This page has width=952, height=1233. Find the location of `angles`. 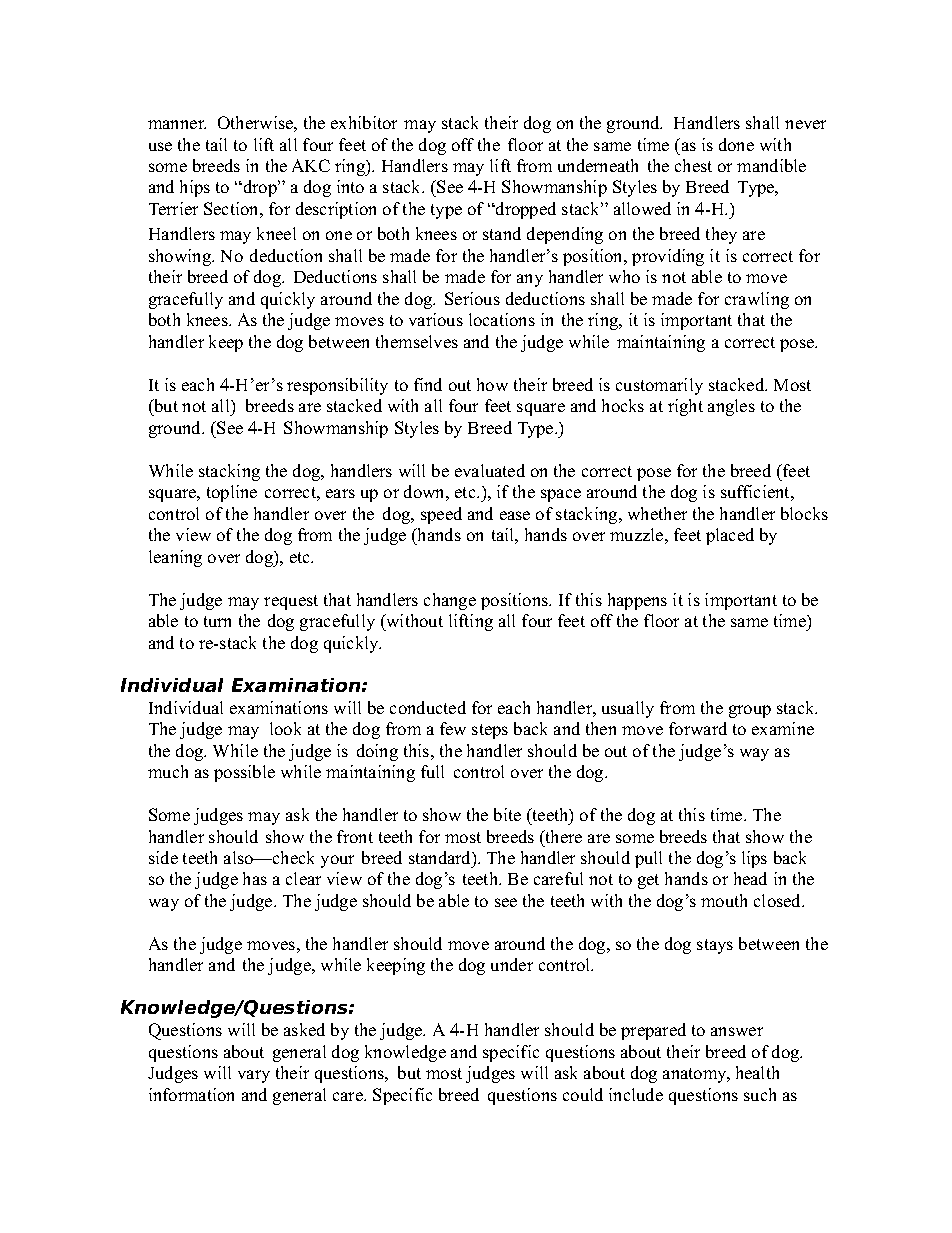

angles is located at coordinates (731, 407).
